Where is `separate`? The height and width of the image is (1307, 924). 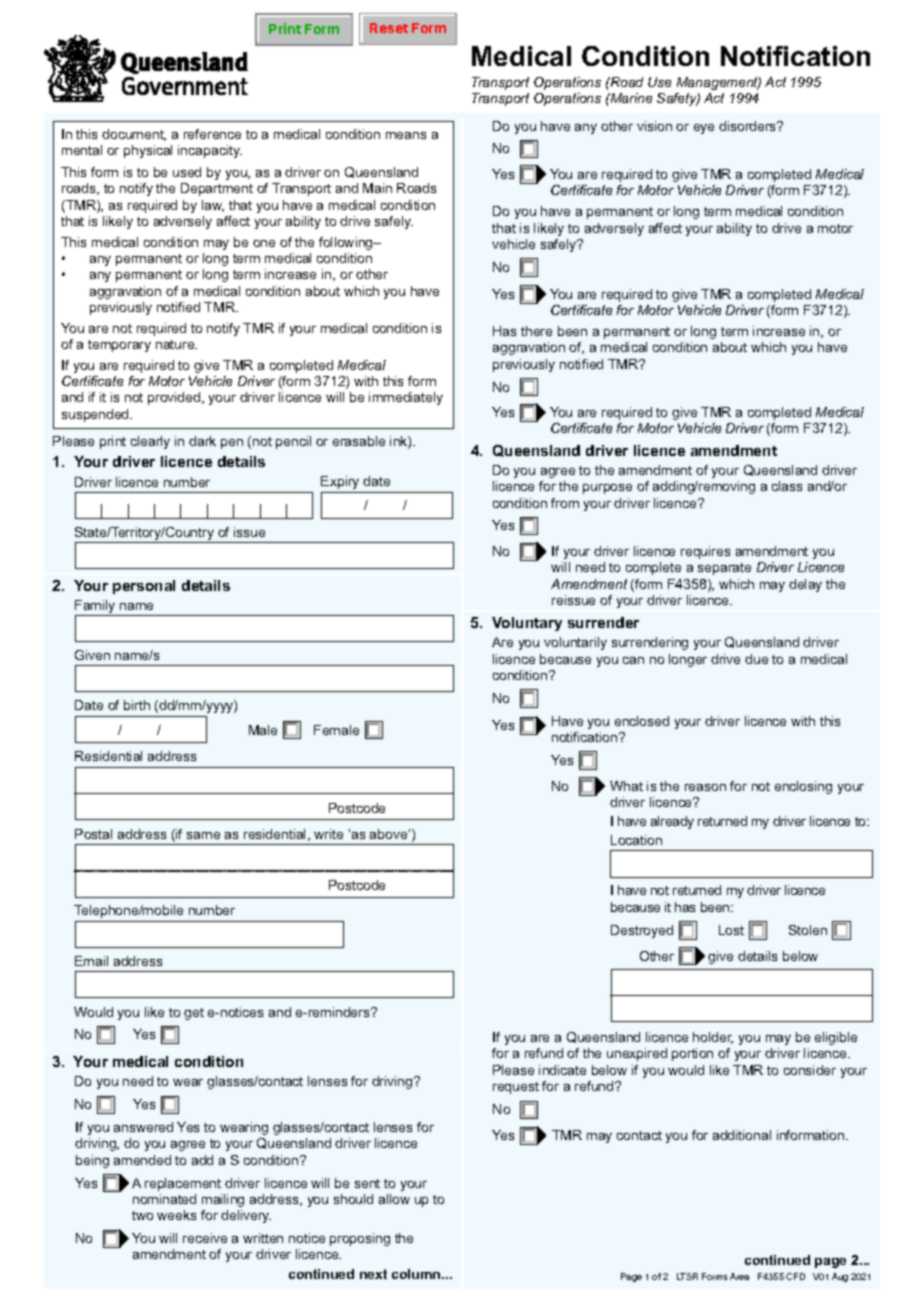
separate is located at coordinates (724, 569).
